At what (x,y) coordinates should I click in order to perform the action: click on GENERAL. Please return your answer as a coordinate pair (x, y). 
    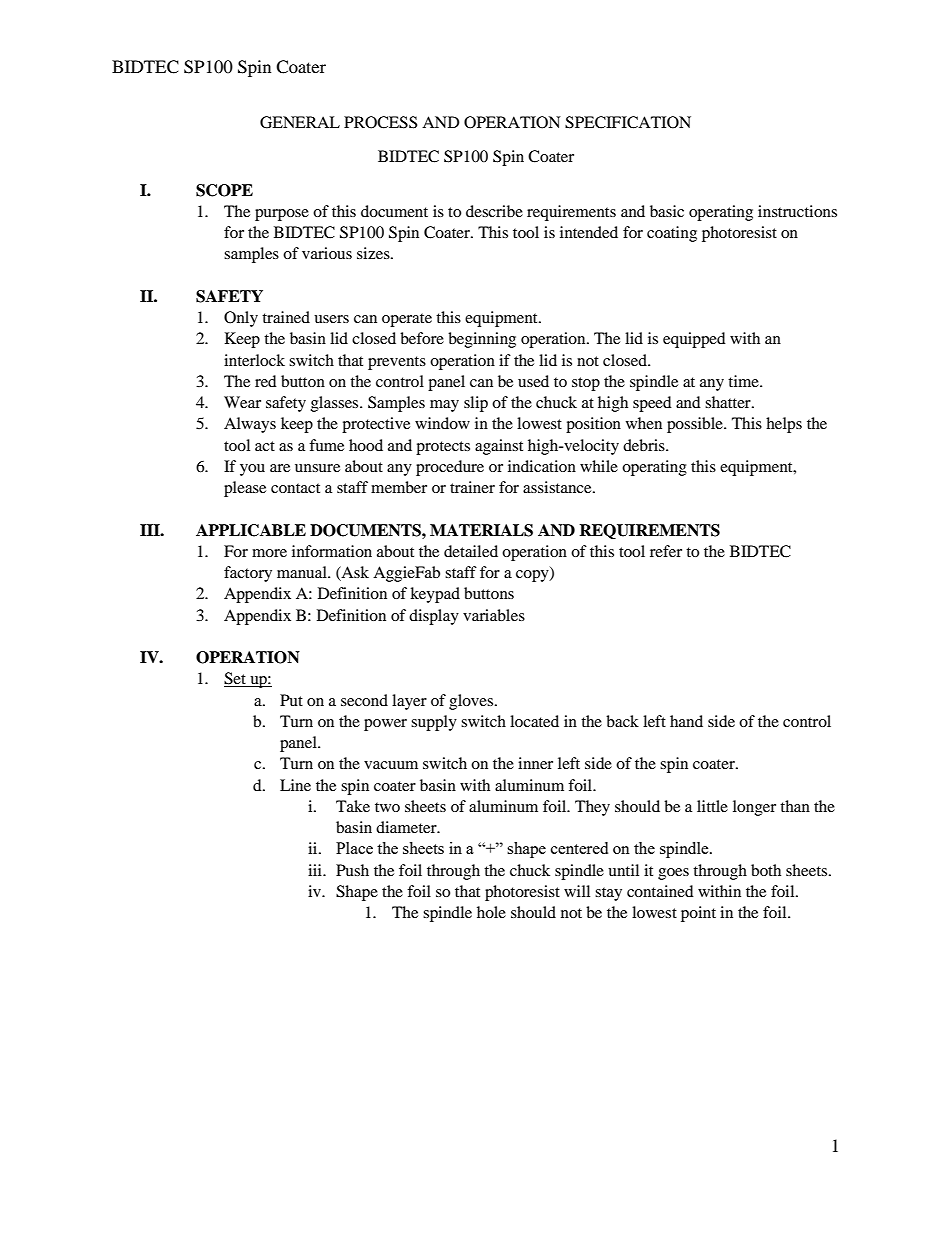
    Looking at the image, I should click on (300, 122).
